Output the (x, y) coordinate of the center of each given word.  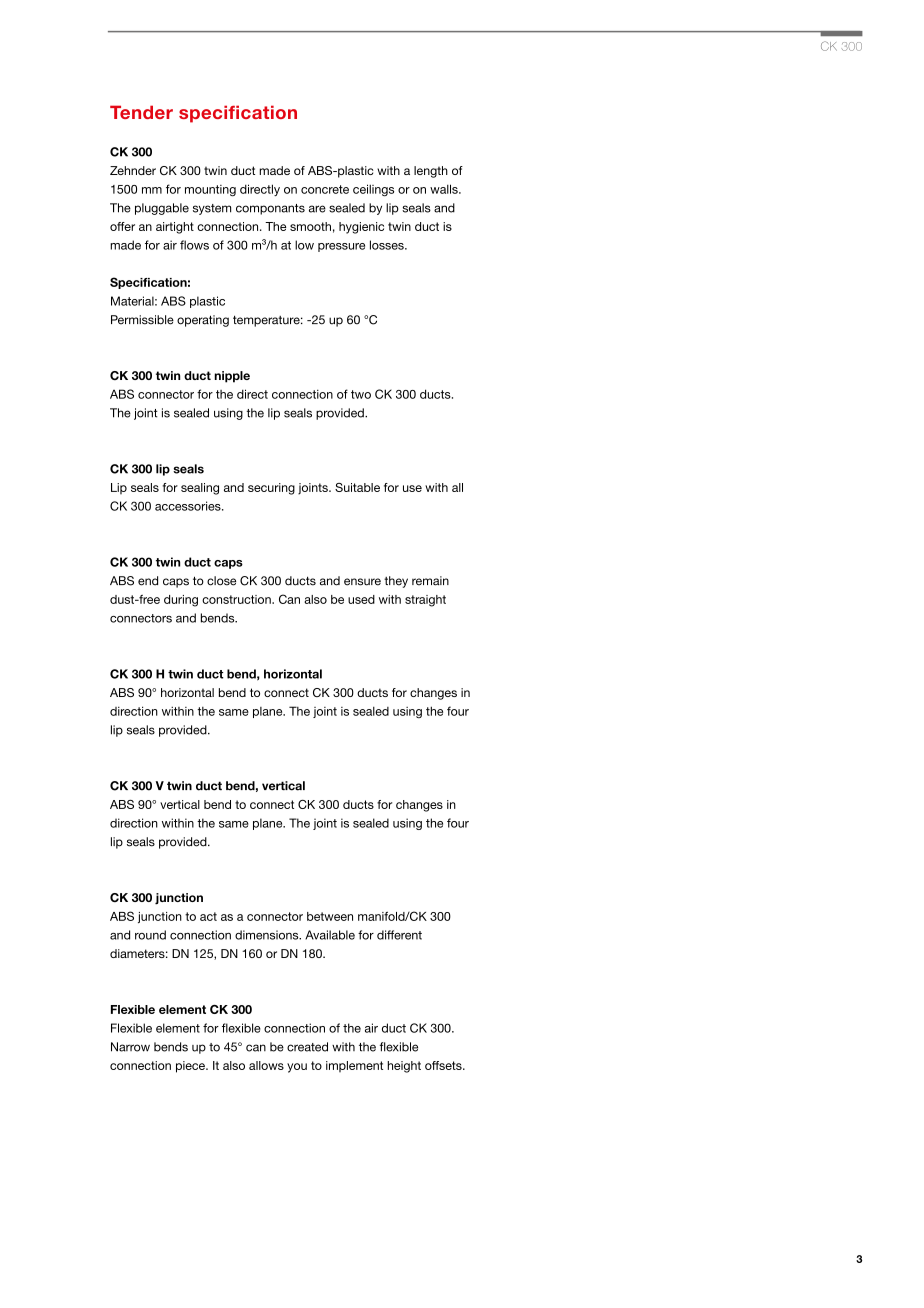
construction (237, 599)
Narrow (130, 1047)
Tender (141, 112)
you (297, 1068)
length (431, 172)
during (181, 601)
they (396, 582)
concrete (325, 189)
